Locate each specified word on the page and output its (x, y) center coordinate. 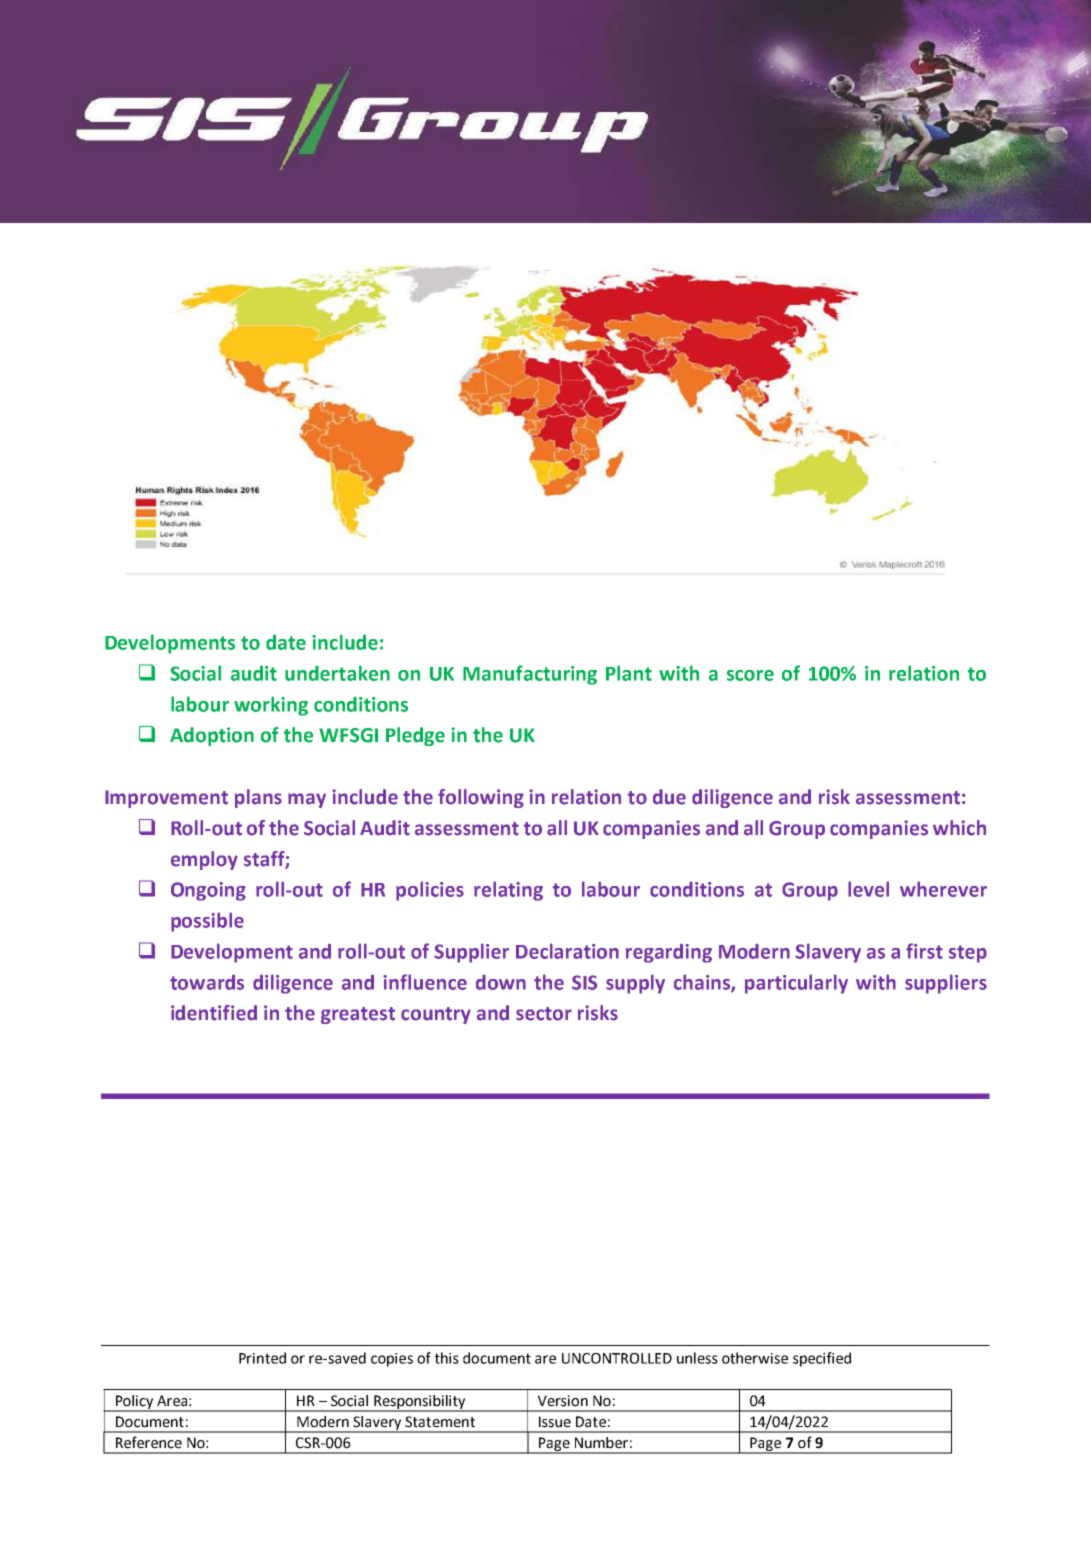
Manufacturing (530, 675)
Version (563, 1401)
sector (544, 1014)
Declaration (567, 951)
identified (214, 1013)
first (924, 951)
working (271, 706)
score (750, 675)
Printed (262, 1358)
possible (207, 922)
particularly (796, 984)
